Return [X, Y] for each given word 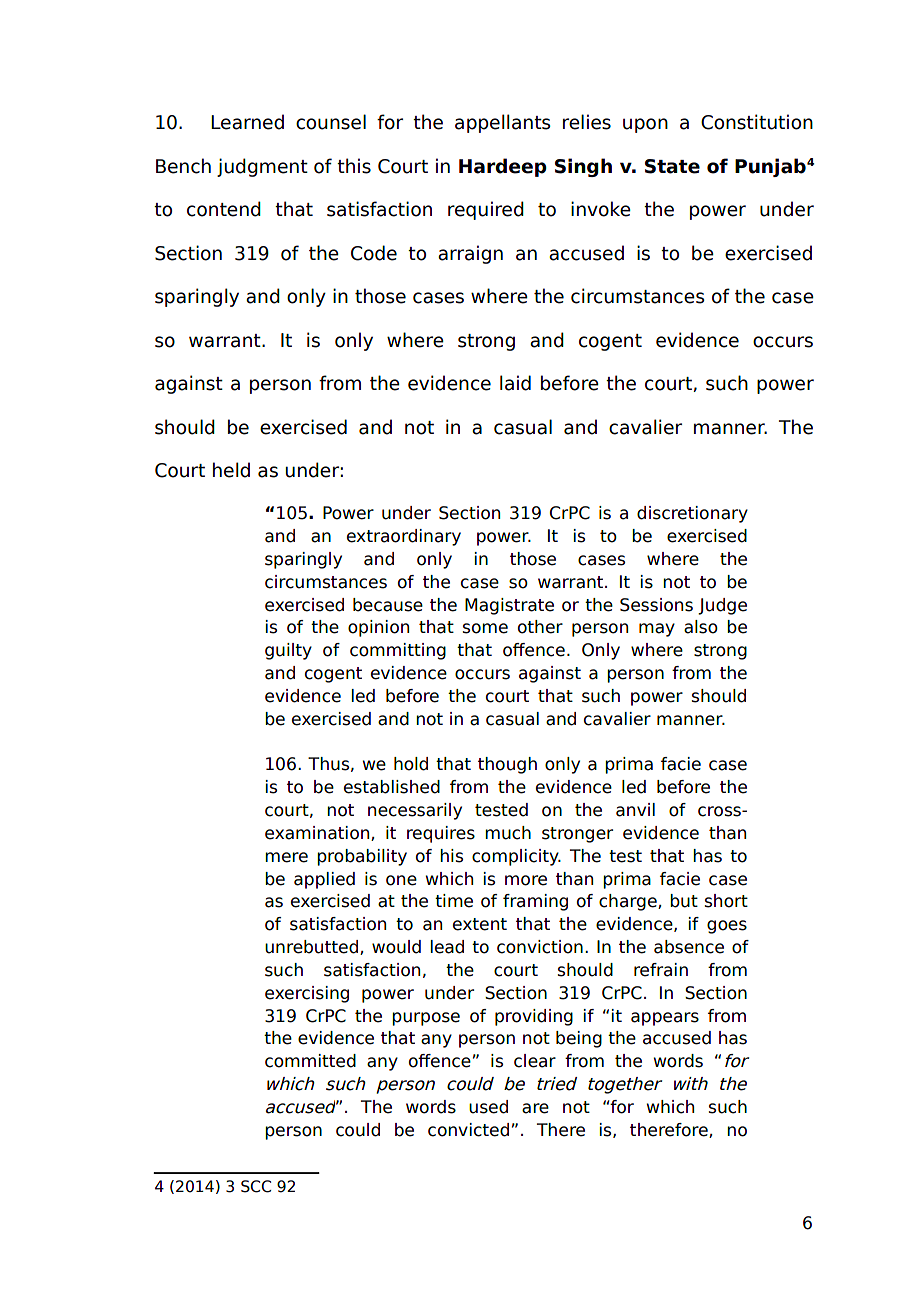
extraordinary [404, 537]
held [231, 470]
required [486, 210]
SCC [256, 1186]
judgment [262, 167]
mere [286, 857]
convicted [468, 1130]
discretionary [692, 514]
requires [441, 834]
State [672, 166]
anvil [635, 810]
